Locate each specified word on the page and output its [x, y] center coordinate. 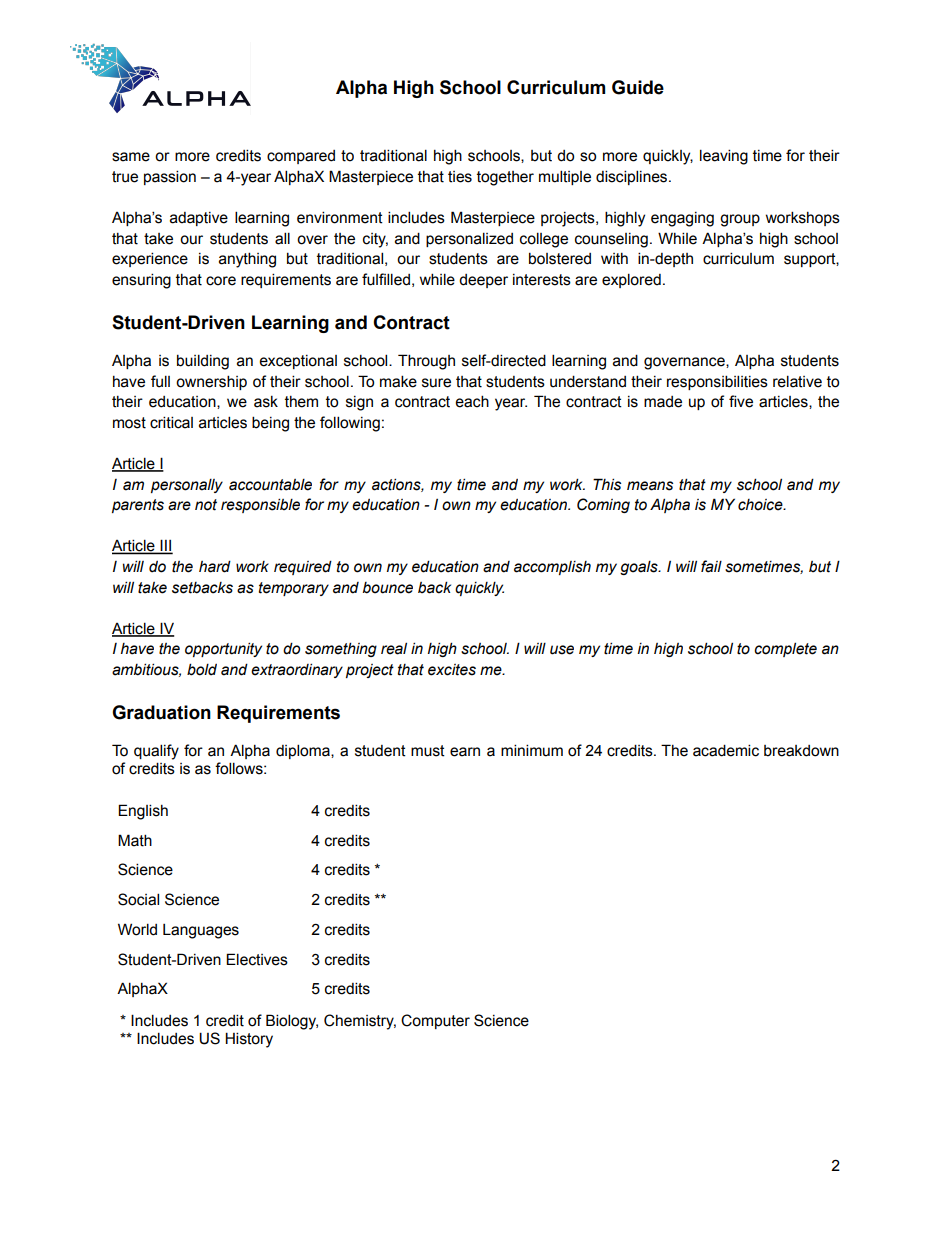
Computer [435, 1021]
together [505, 178]
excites [452, 670]
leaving [724, 157]
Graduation [161, 712]
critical [171, 422]
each [472, 401]
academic [726, 750]
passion [170, 177]
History [249, 1040]
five [741, 401]
